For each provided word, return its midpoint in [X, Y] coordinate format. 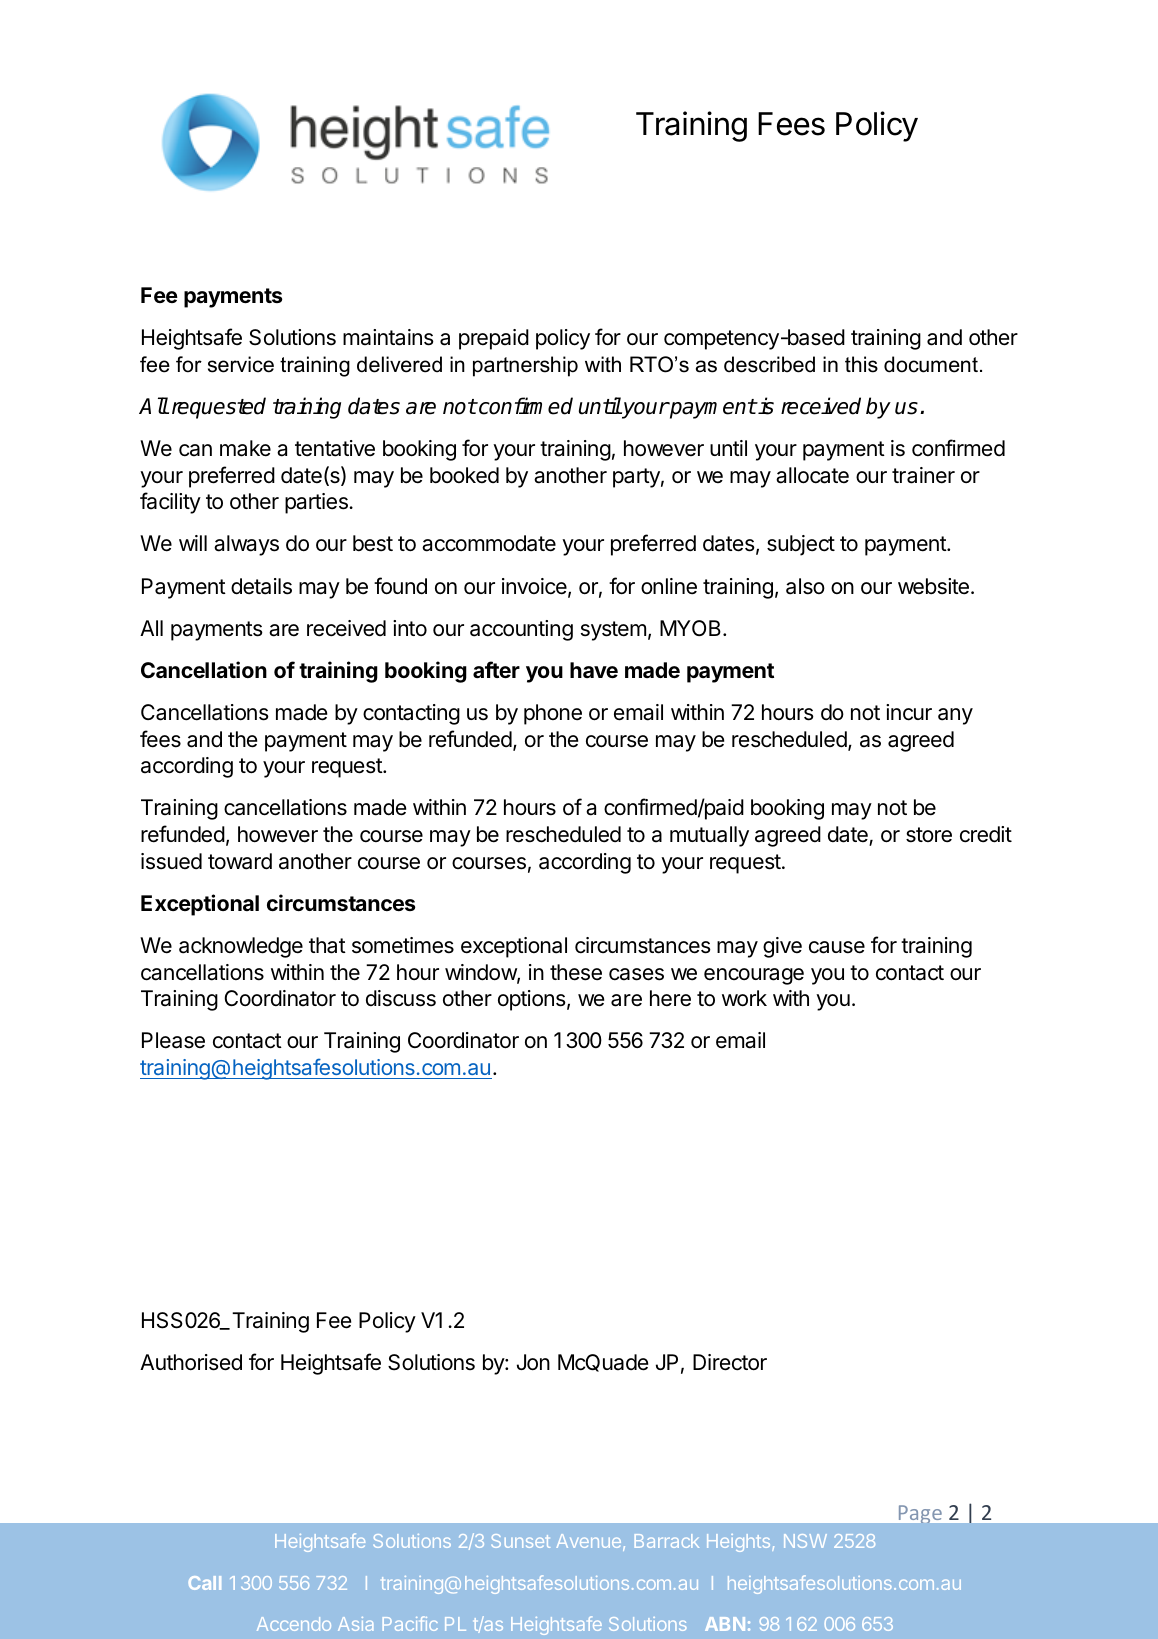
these [576, 972]
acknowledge [241, 947]
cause [837, 947]
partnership [525, 366]
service [241, 364]
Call [204, 1583]
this [861, 364]
